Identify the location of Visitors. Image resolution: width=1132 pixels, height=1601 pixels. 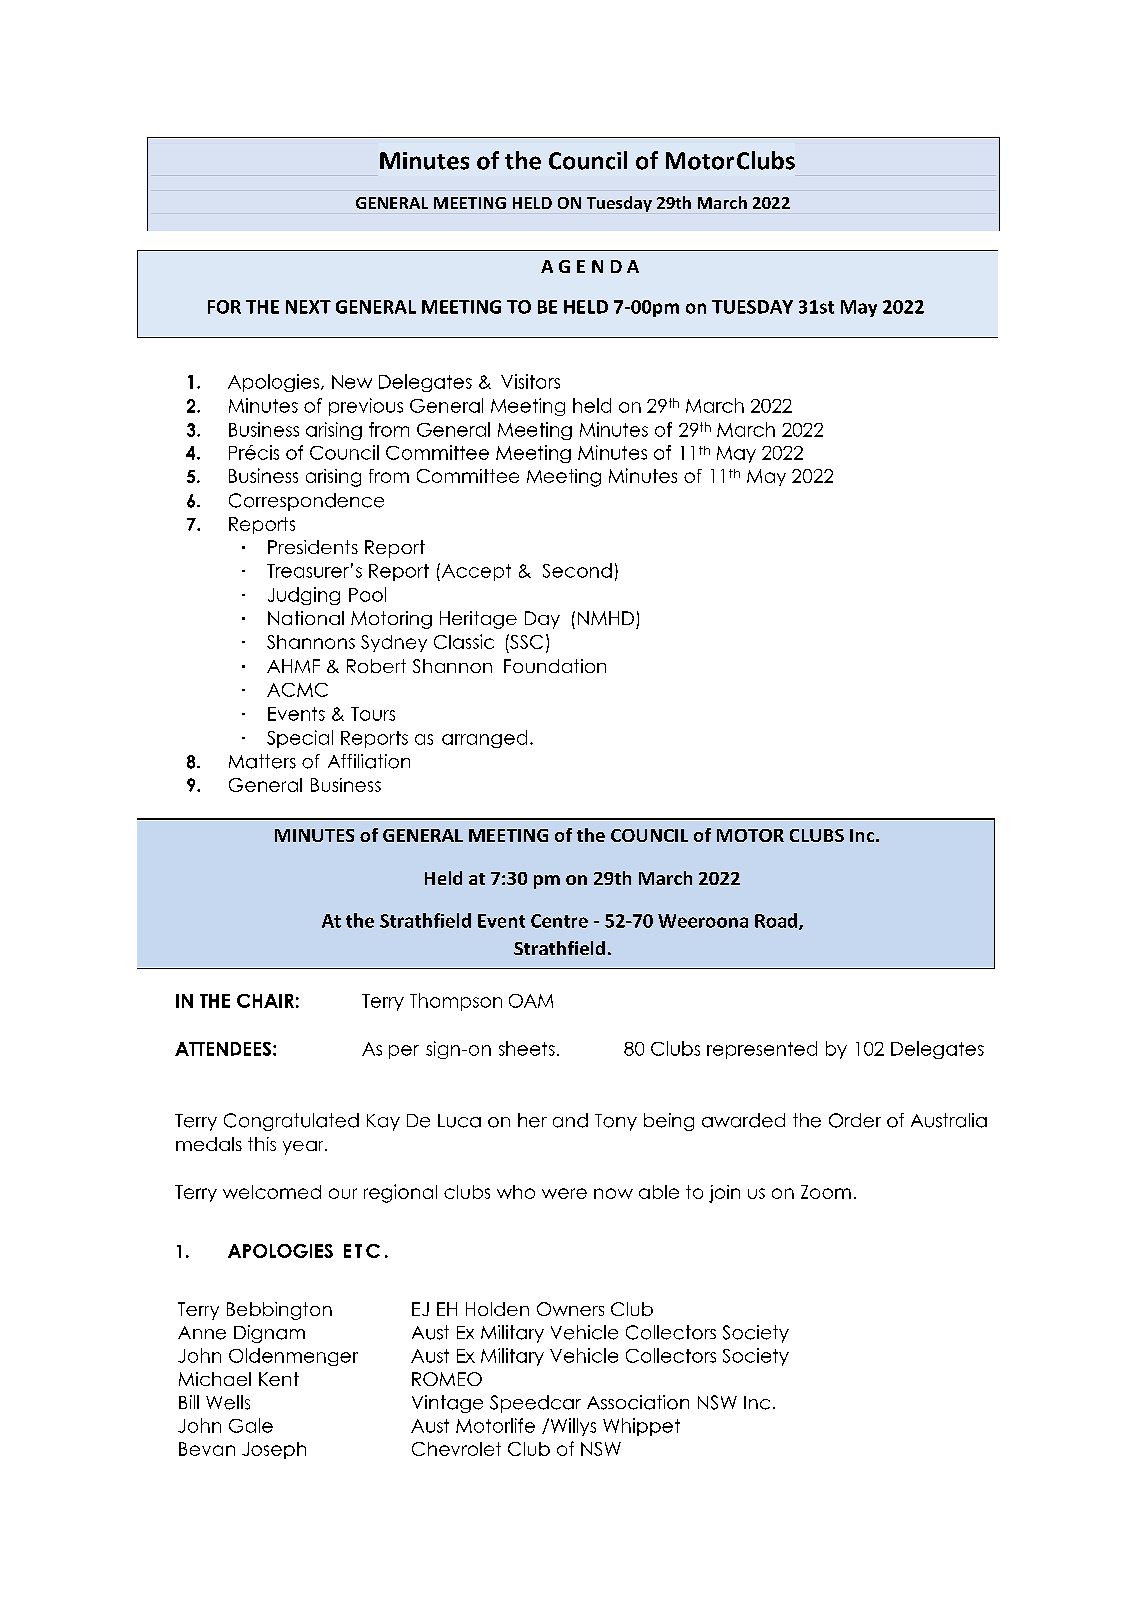
(530, 381).
